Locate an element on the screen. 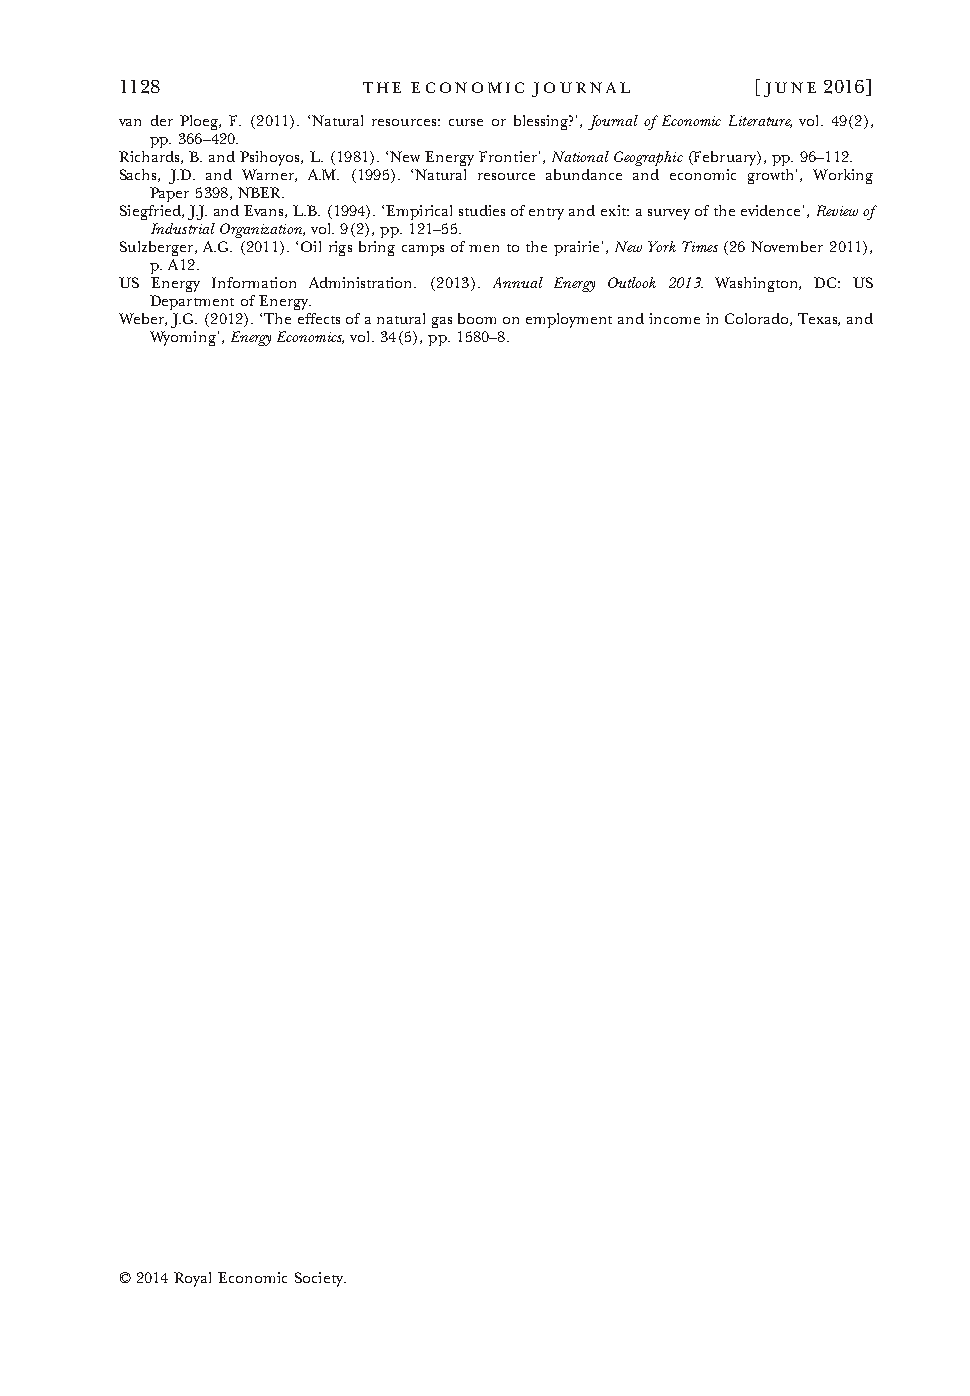 The image size is (970, 1396). curse is located at coordinates (466, 122).
